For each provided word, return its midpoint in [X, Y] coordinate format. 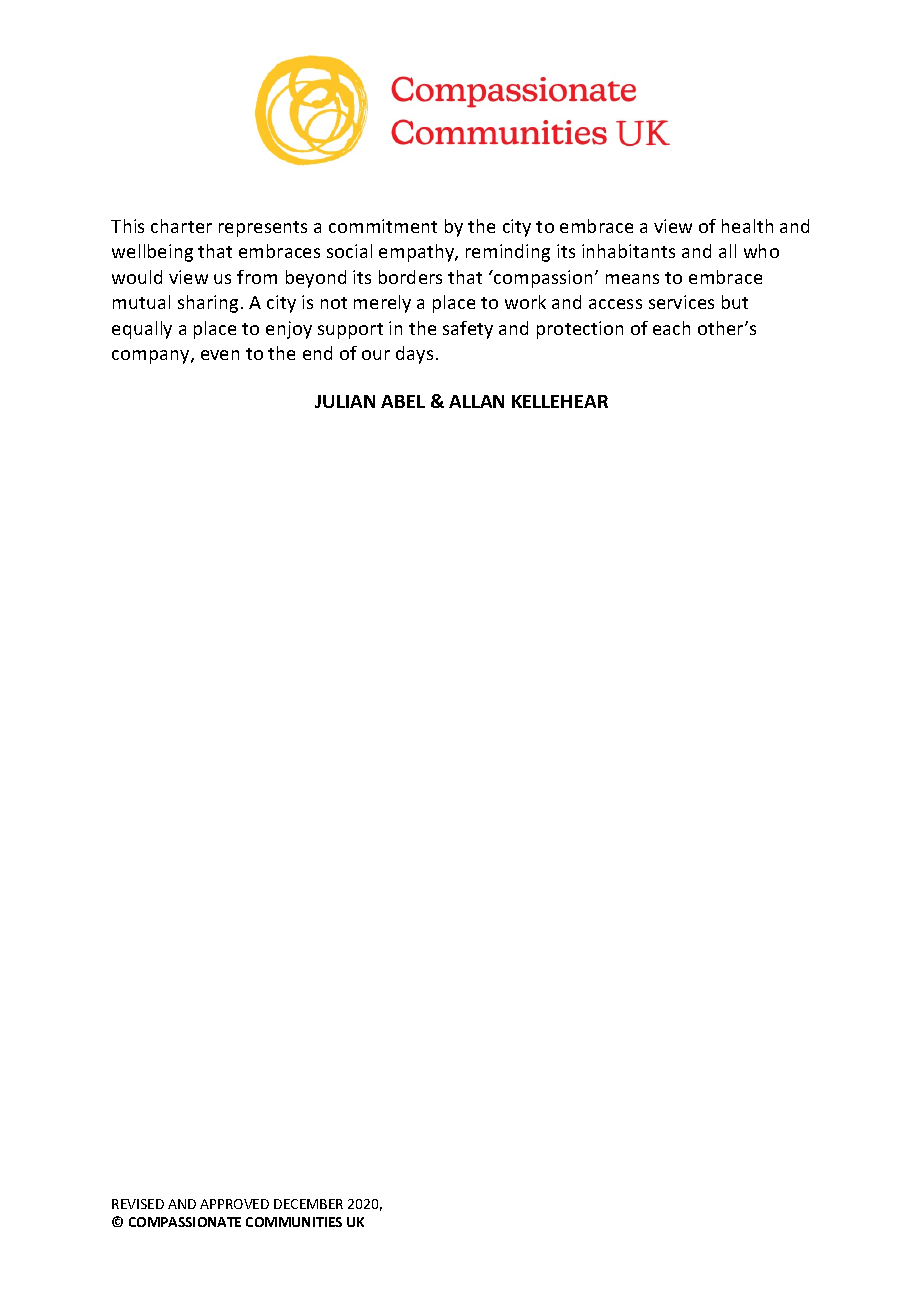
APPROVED [234, 1204]
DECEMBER [308, 1204]
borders [410, 277]
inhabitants [628, 251]
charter [181, 226]
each [671, 328]
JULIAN [345, 401]
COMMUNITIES [294, 1222]
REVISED [138, 1204]
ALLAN [476, 401]
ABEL [403, 401]
